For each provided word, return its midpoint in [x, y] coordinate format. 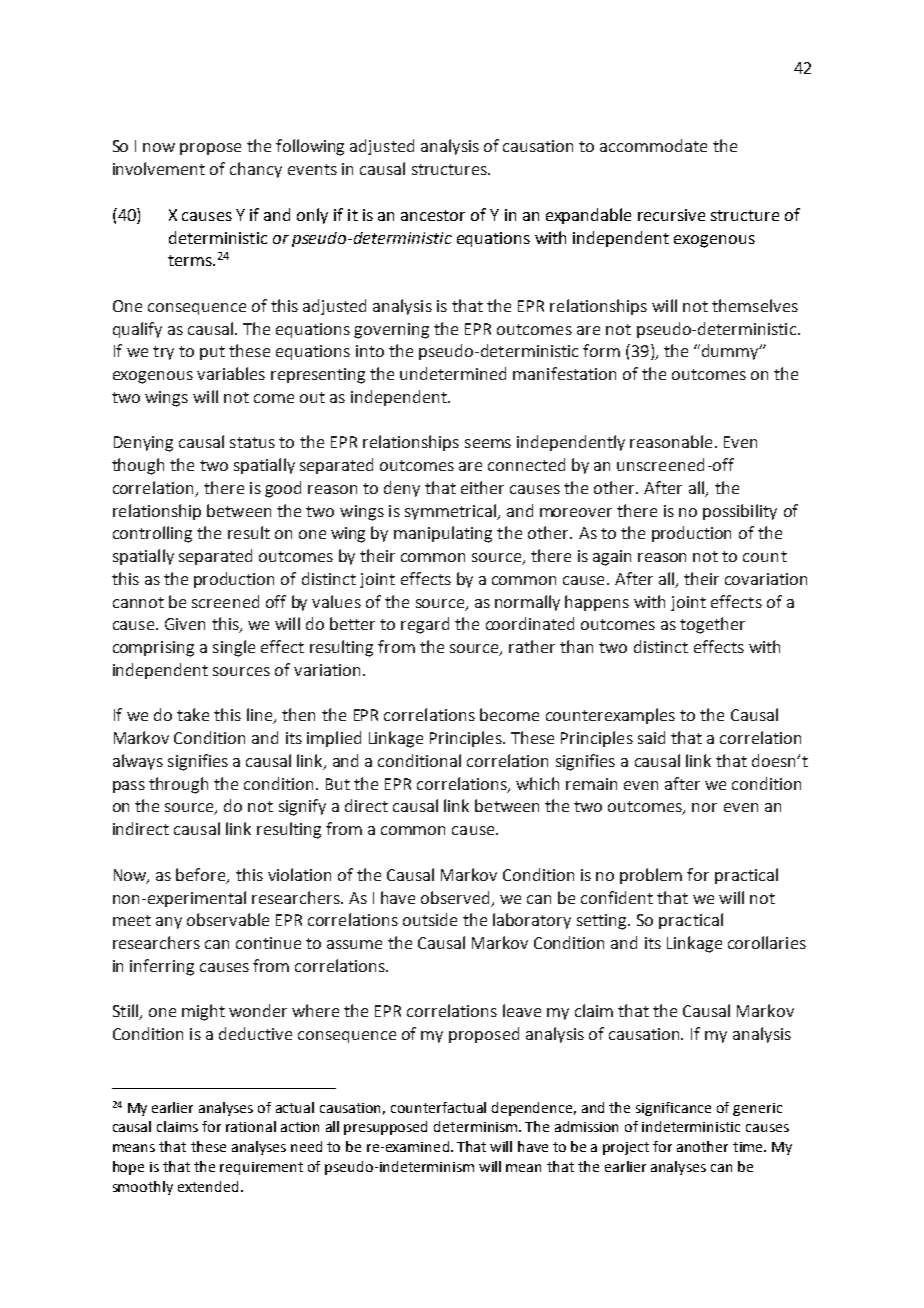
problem [651, 876]
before [202, 875]
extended [208, 1186]
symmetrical [451, 512]
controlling [152, 534]
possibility [740, 512]
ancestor [433, 215]
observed [455, 897]
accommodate [653, 145]
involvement [159, 168]
